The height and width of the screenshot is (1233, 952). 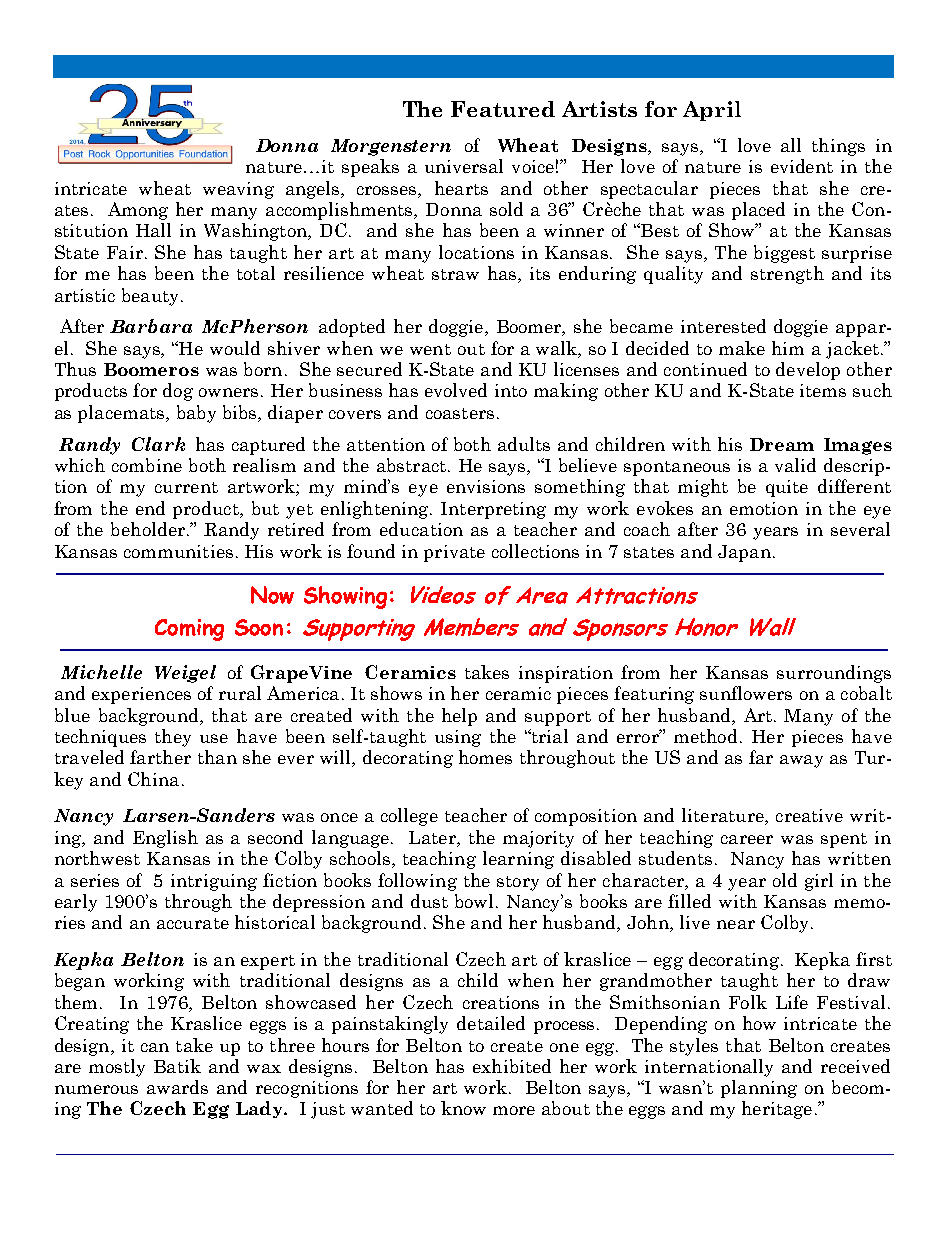 What do you see at coordinates (456, 390) in the screenshot?
I see `evolved` at bounding box center [456, 390].
